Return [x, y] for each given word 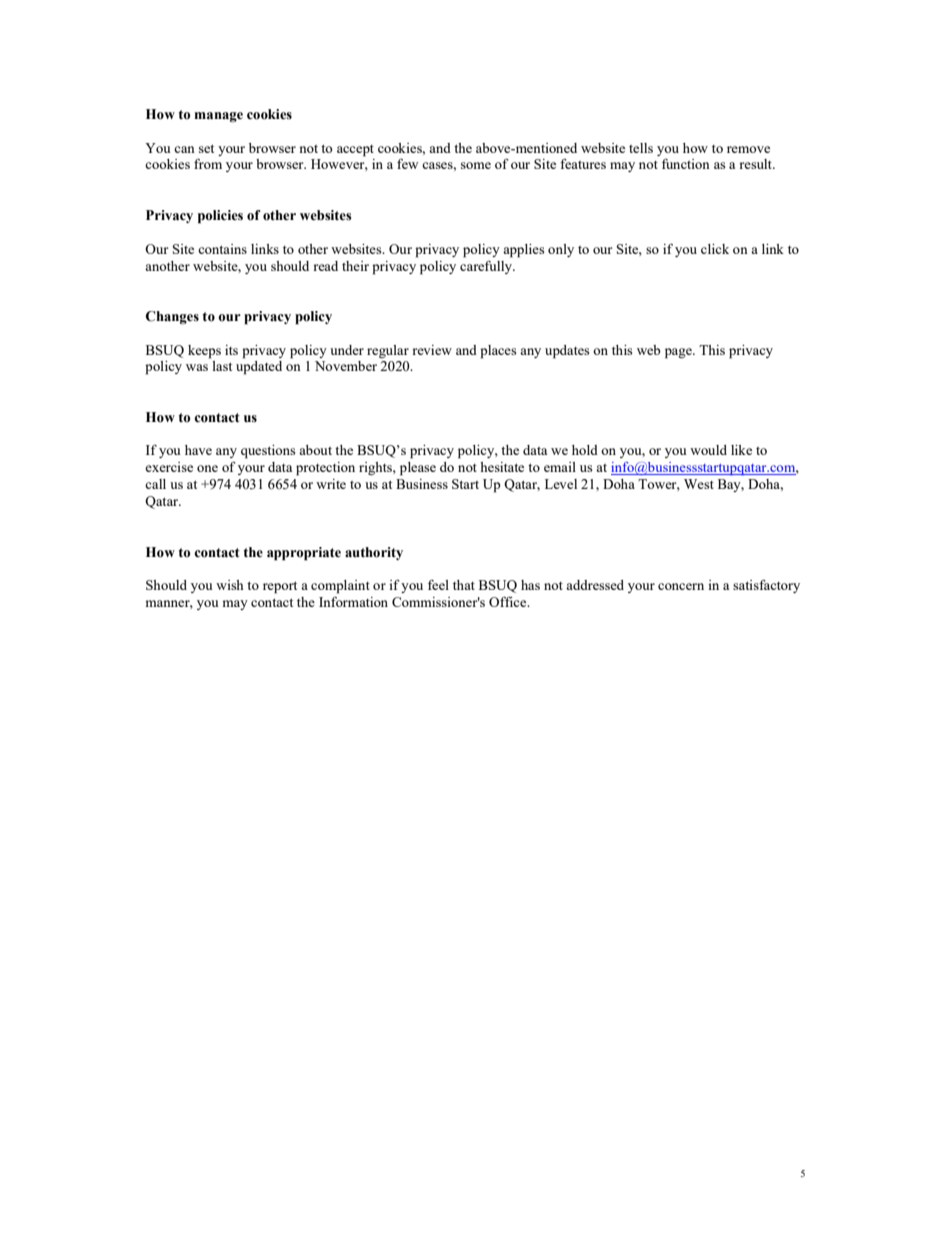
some [476, 165]
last [222, 366]
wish [230, 585]
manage [218, 117]
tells [641, 148]
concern [681, 586]
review [432, 350]
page [679, 353]
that [464, 585]
